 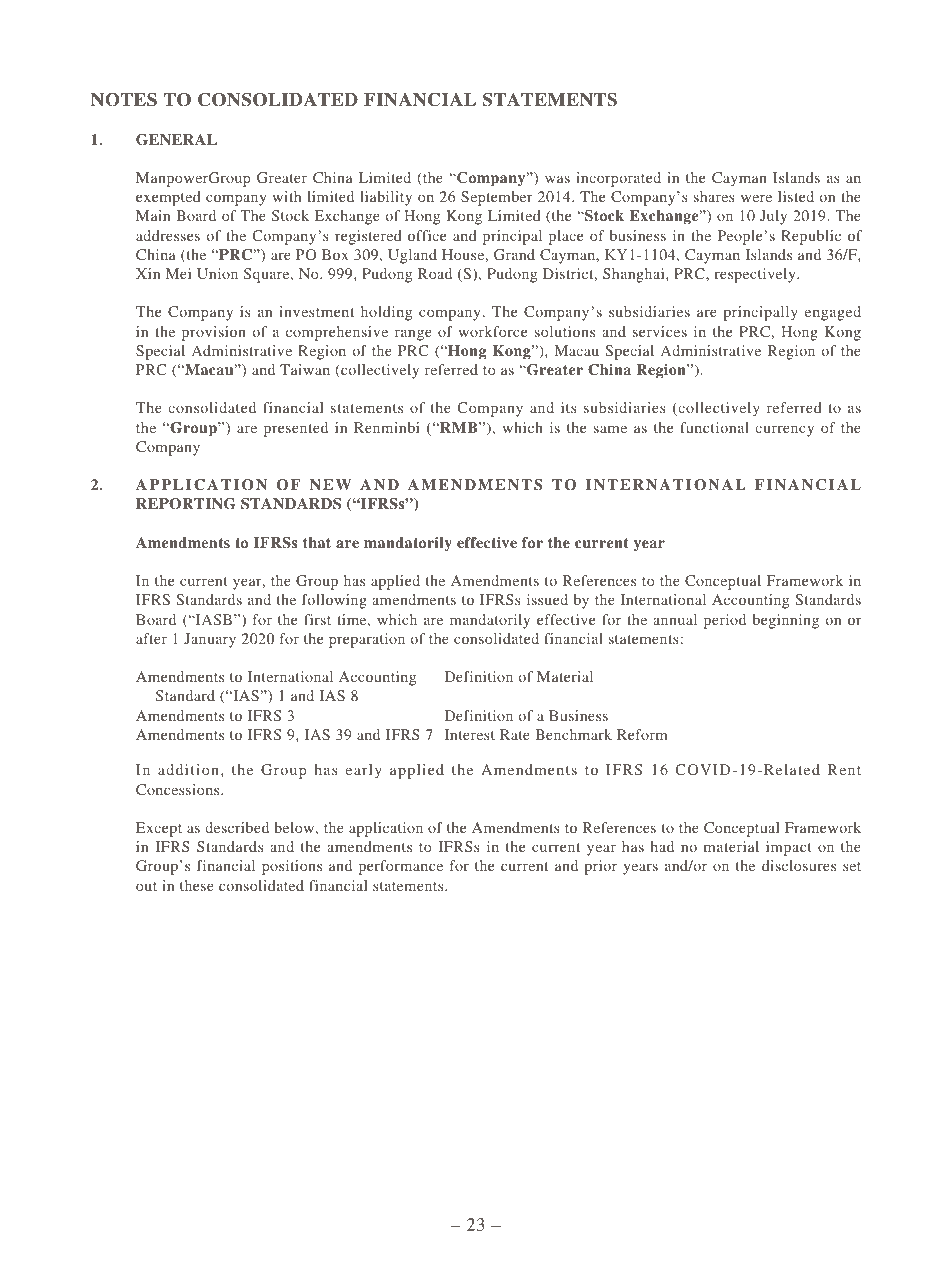 What do you see at coordinates (330, 484) in the document?
I see `NEW` at bounding box center [330, 484].
